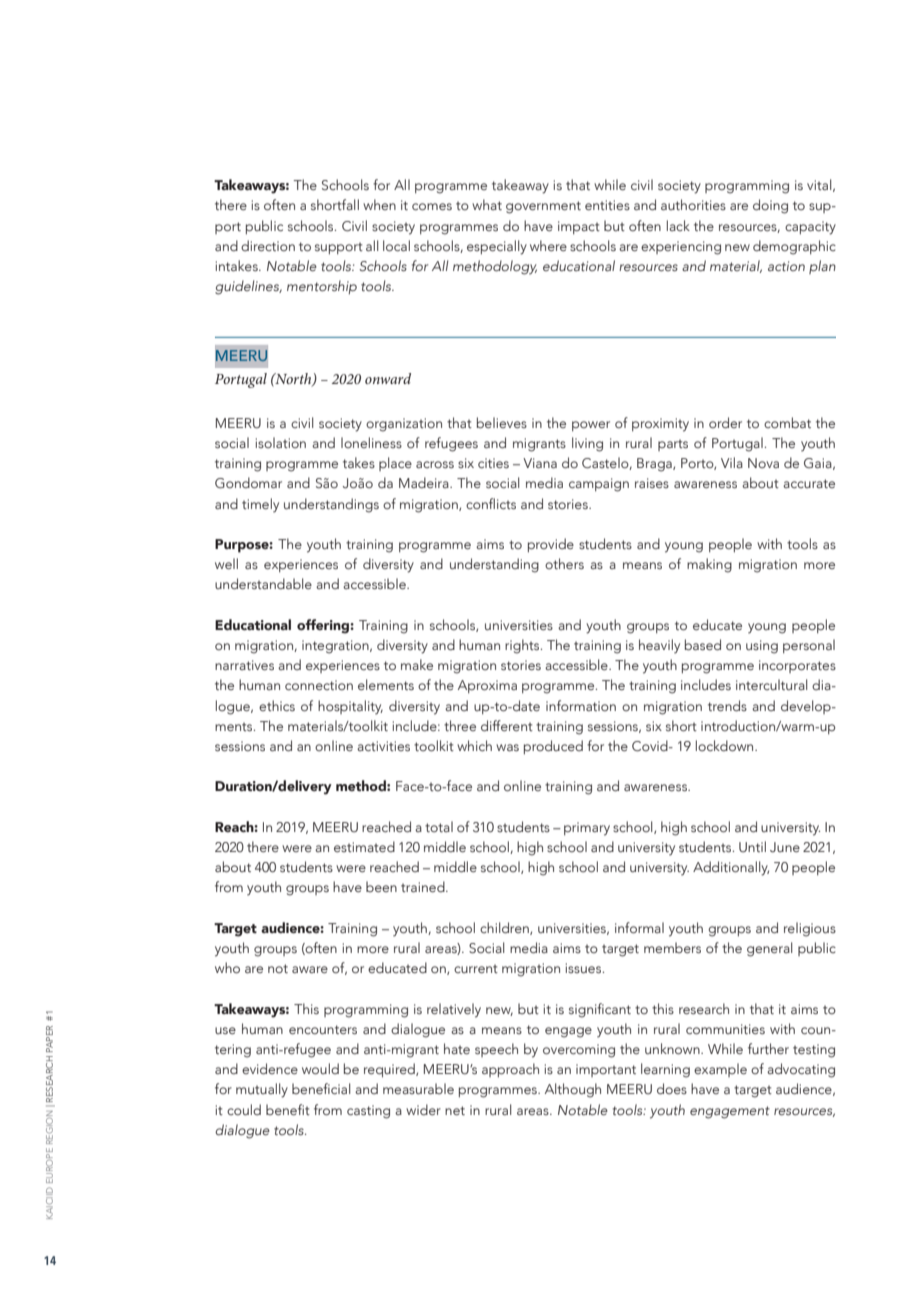  Describe the element at coordinates (770, 206) in the page. I see `doing` at that location.
